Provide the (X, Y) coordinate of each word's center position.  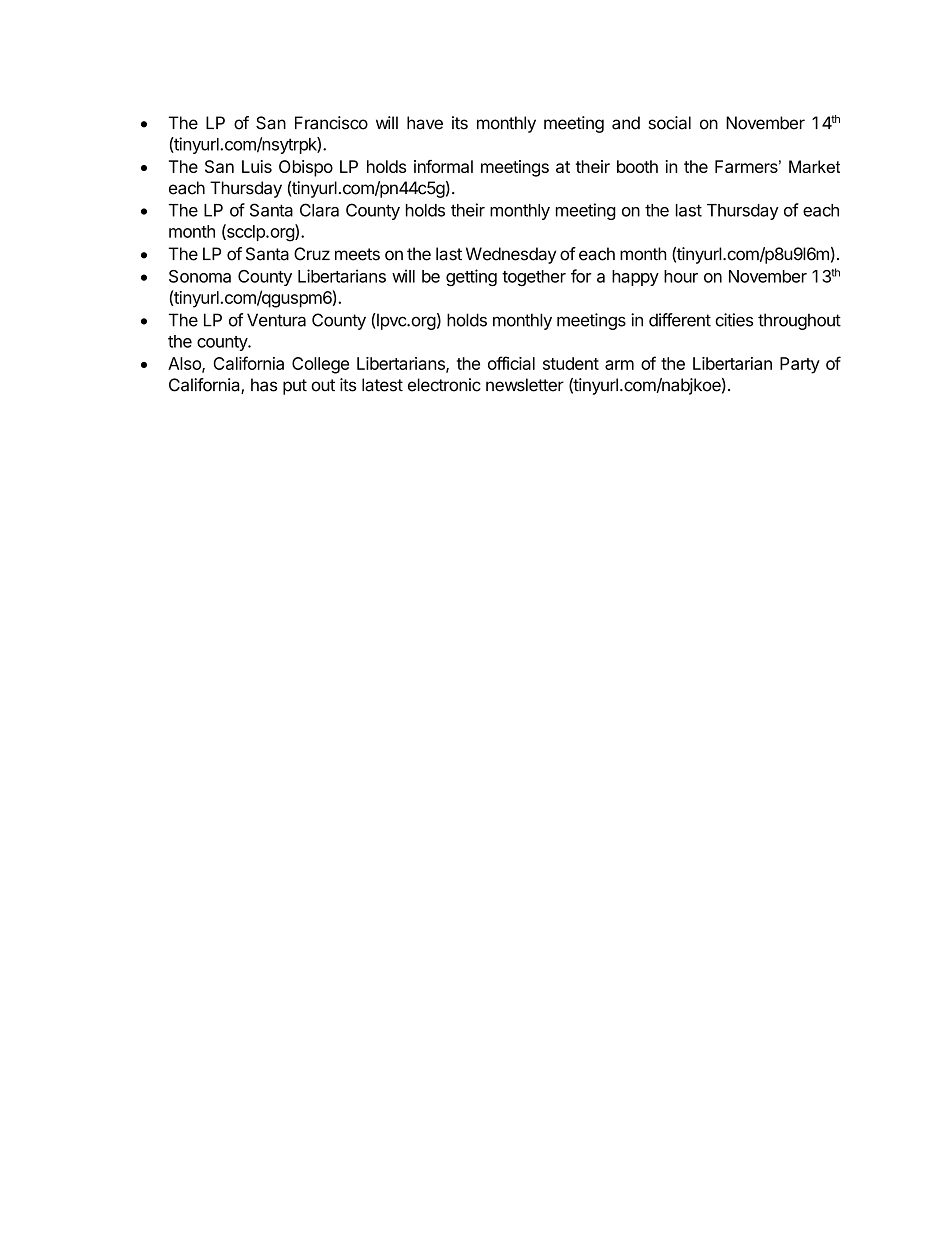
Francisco (331, 123)
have (425, 123)
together (534, 278)
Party (800, 365)
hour (681, 276)
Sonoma (200, 276)
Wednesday (511, 255)
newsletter (525, 385)
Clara (319, 210)
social (669, 123)
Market (814, 166)
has (264, 385)
